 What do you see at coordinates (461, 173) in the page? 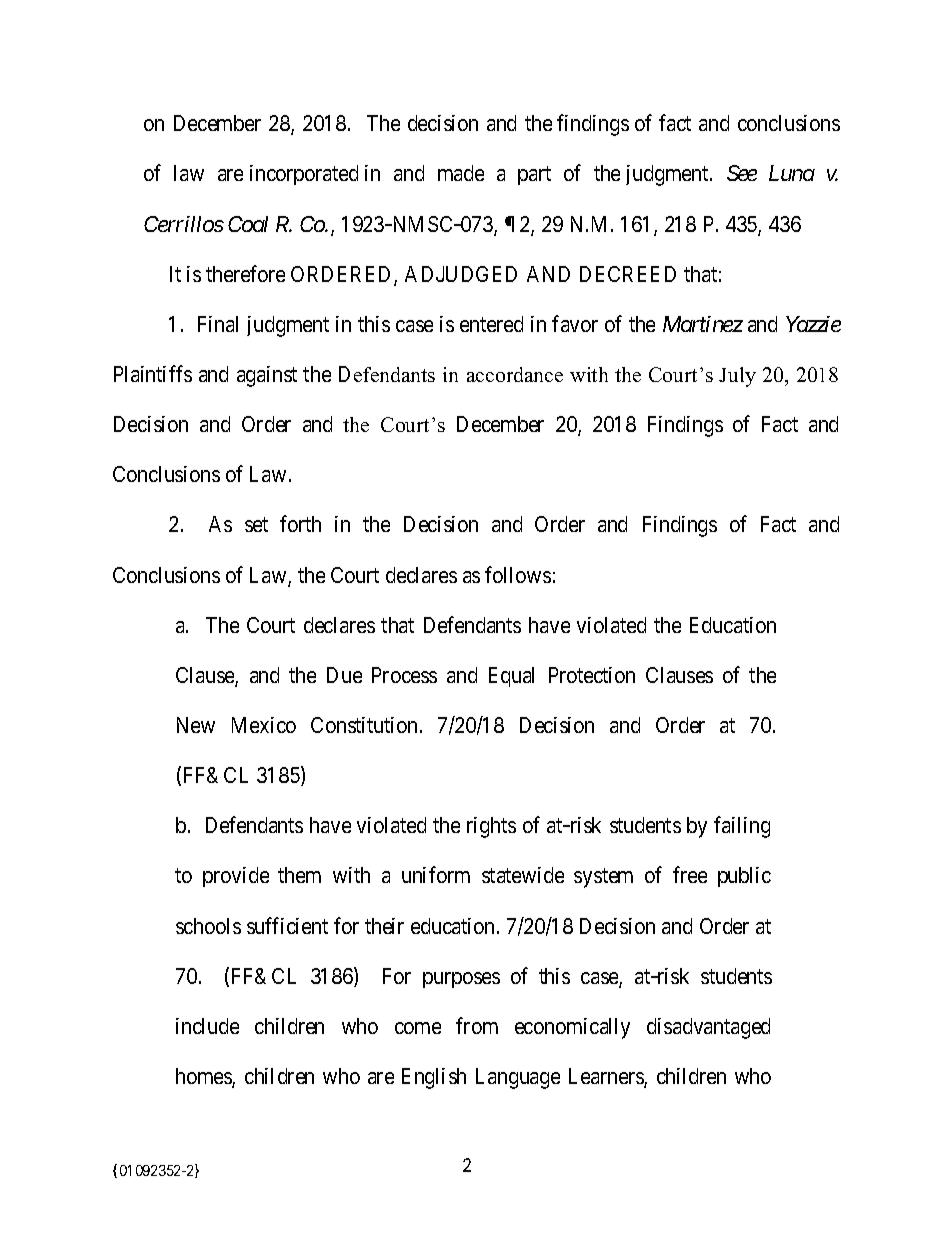
I see `made` at bounding box center [461, 173].
